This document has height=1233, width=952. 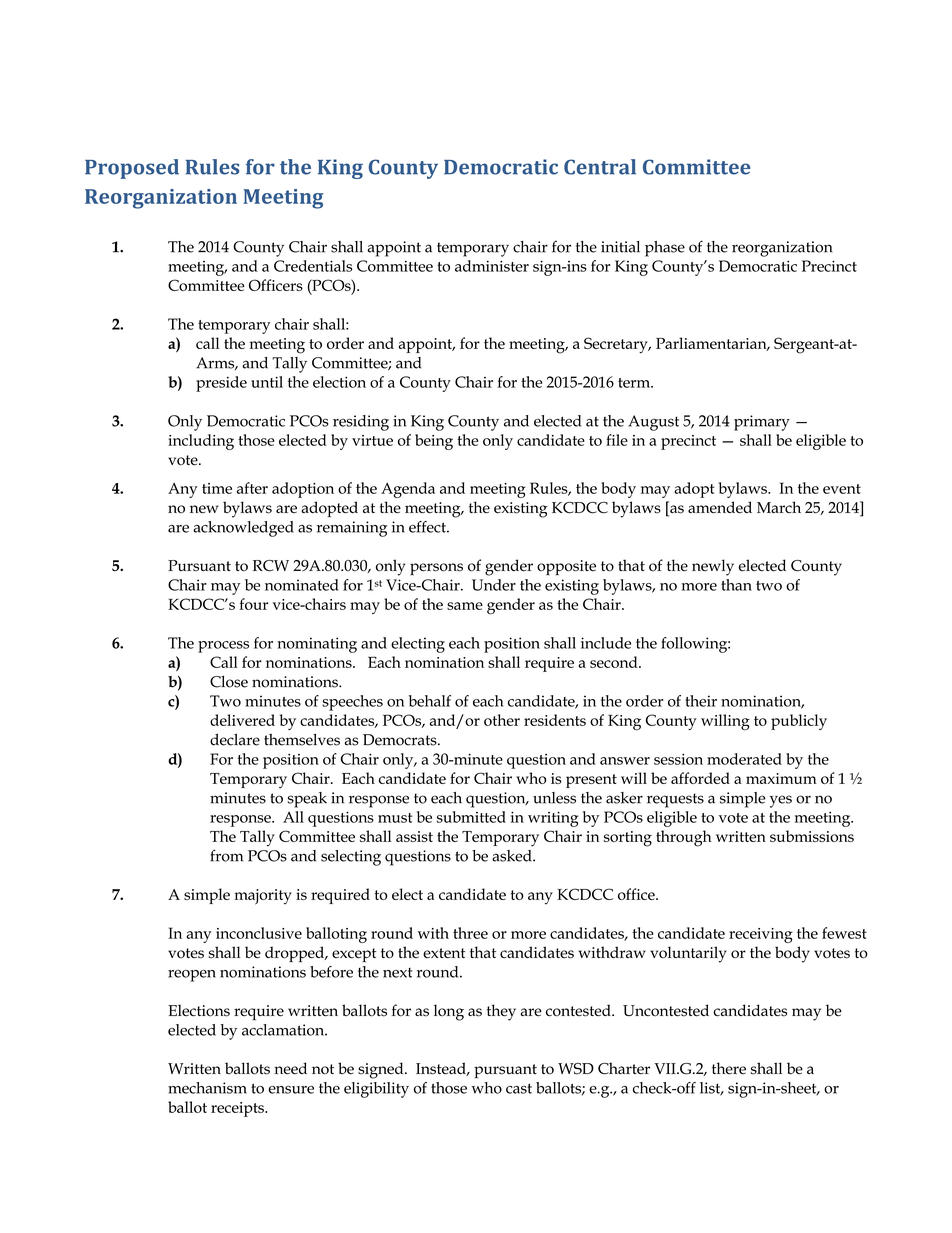 What do you see at coordinates (207, 1088) in the document?
I see `mechanism` at bounding box center [207, 1088].
